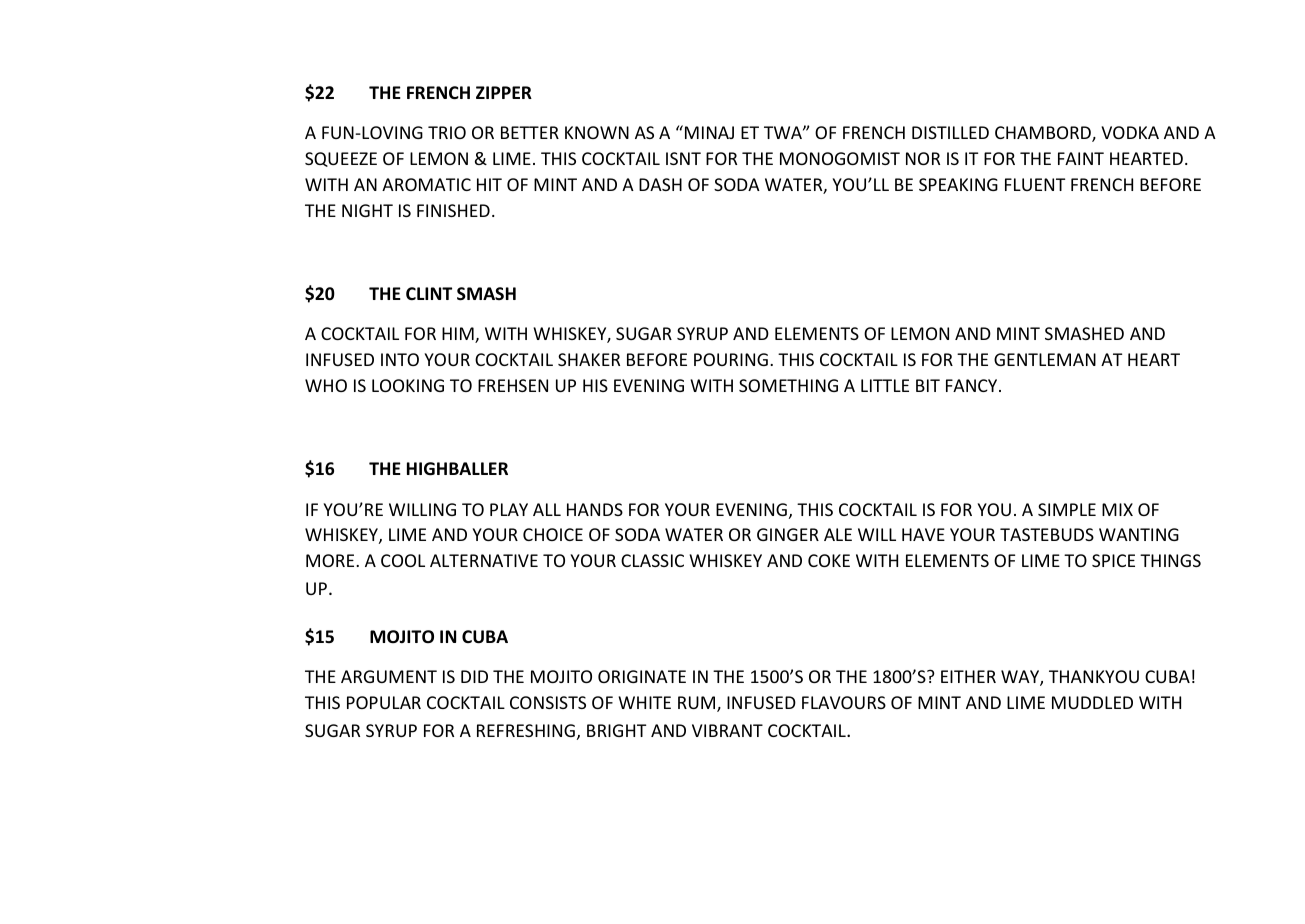 The image size is (1305, 924). What do you see at coordinates (429, 293) in the document?
I see `CLINT` at bounding box center [429, 293].
